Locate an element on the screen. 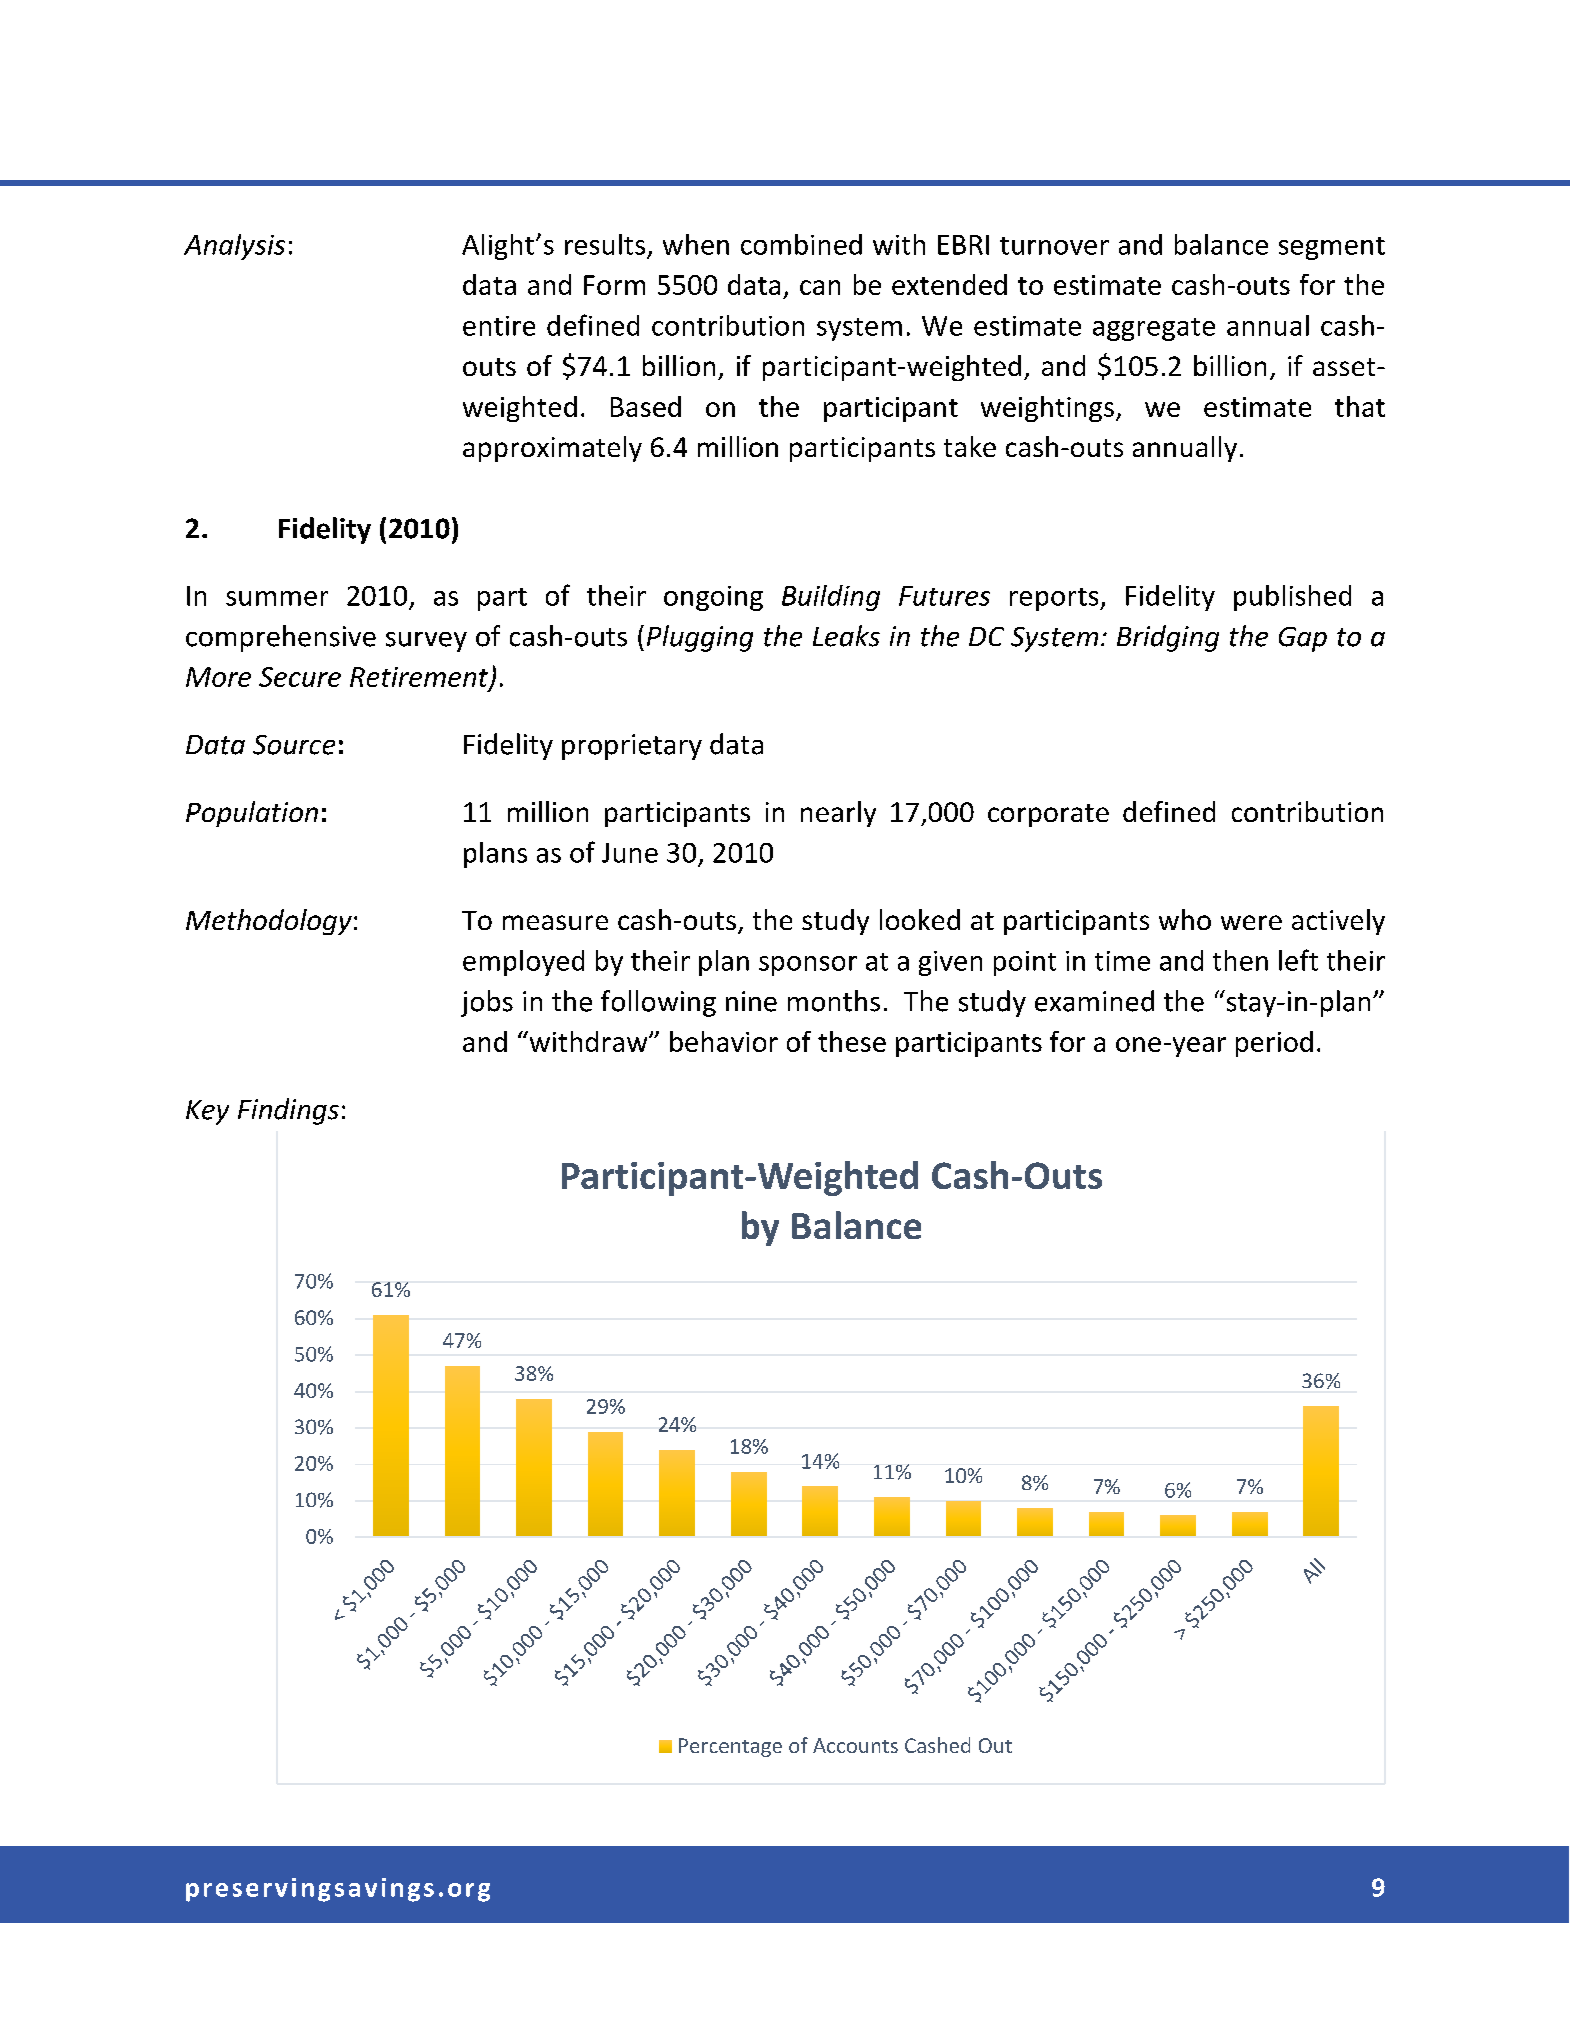 The image size is (1570, 2031). Accounts is located at coordinates (855, 1745).
